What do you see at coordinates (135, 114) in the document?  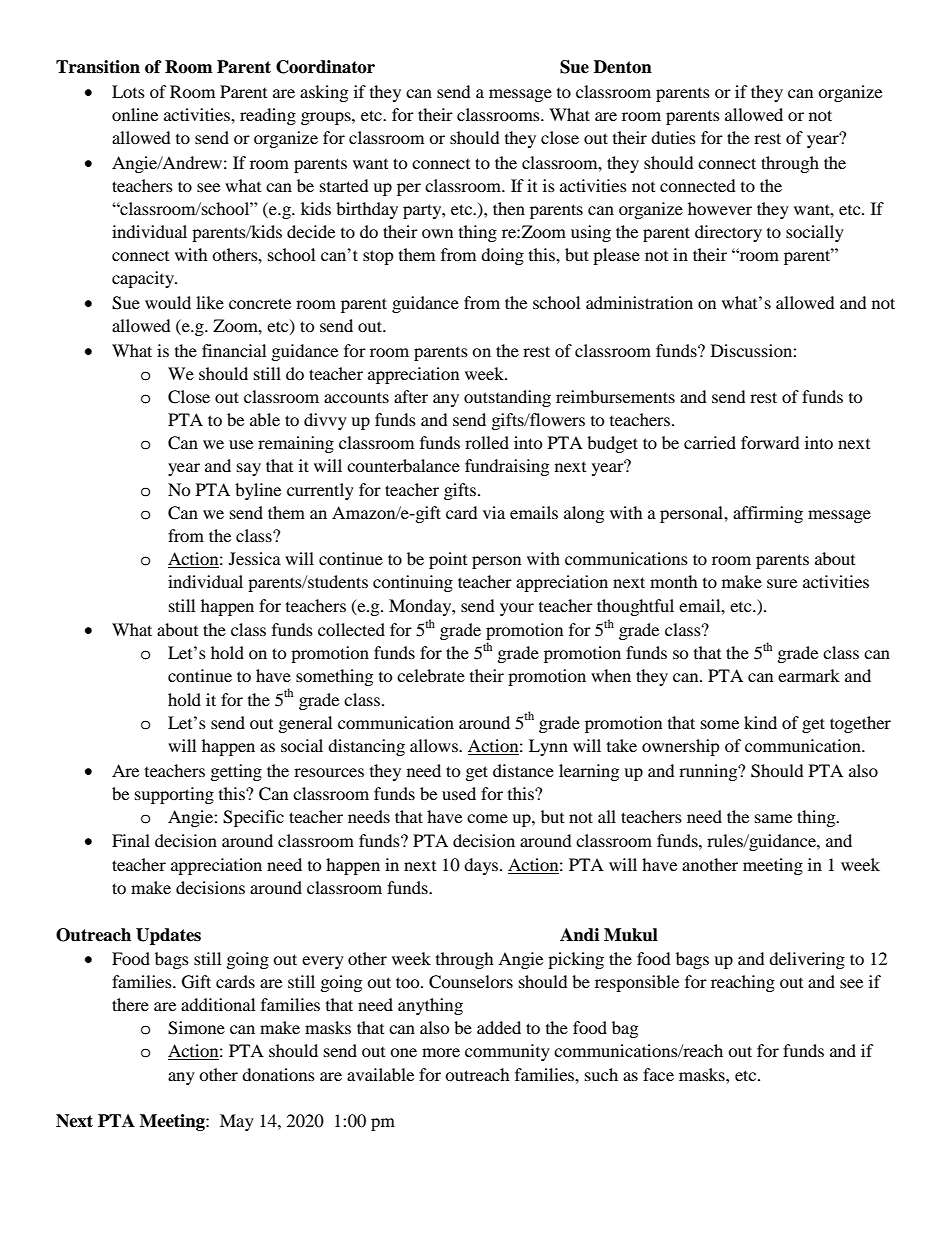 I see `online` at bounding box center [135, 114].
